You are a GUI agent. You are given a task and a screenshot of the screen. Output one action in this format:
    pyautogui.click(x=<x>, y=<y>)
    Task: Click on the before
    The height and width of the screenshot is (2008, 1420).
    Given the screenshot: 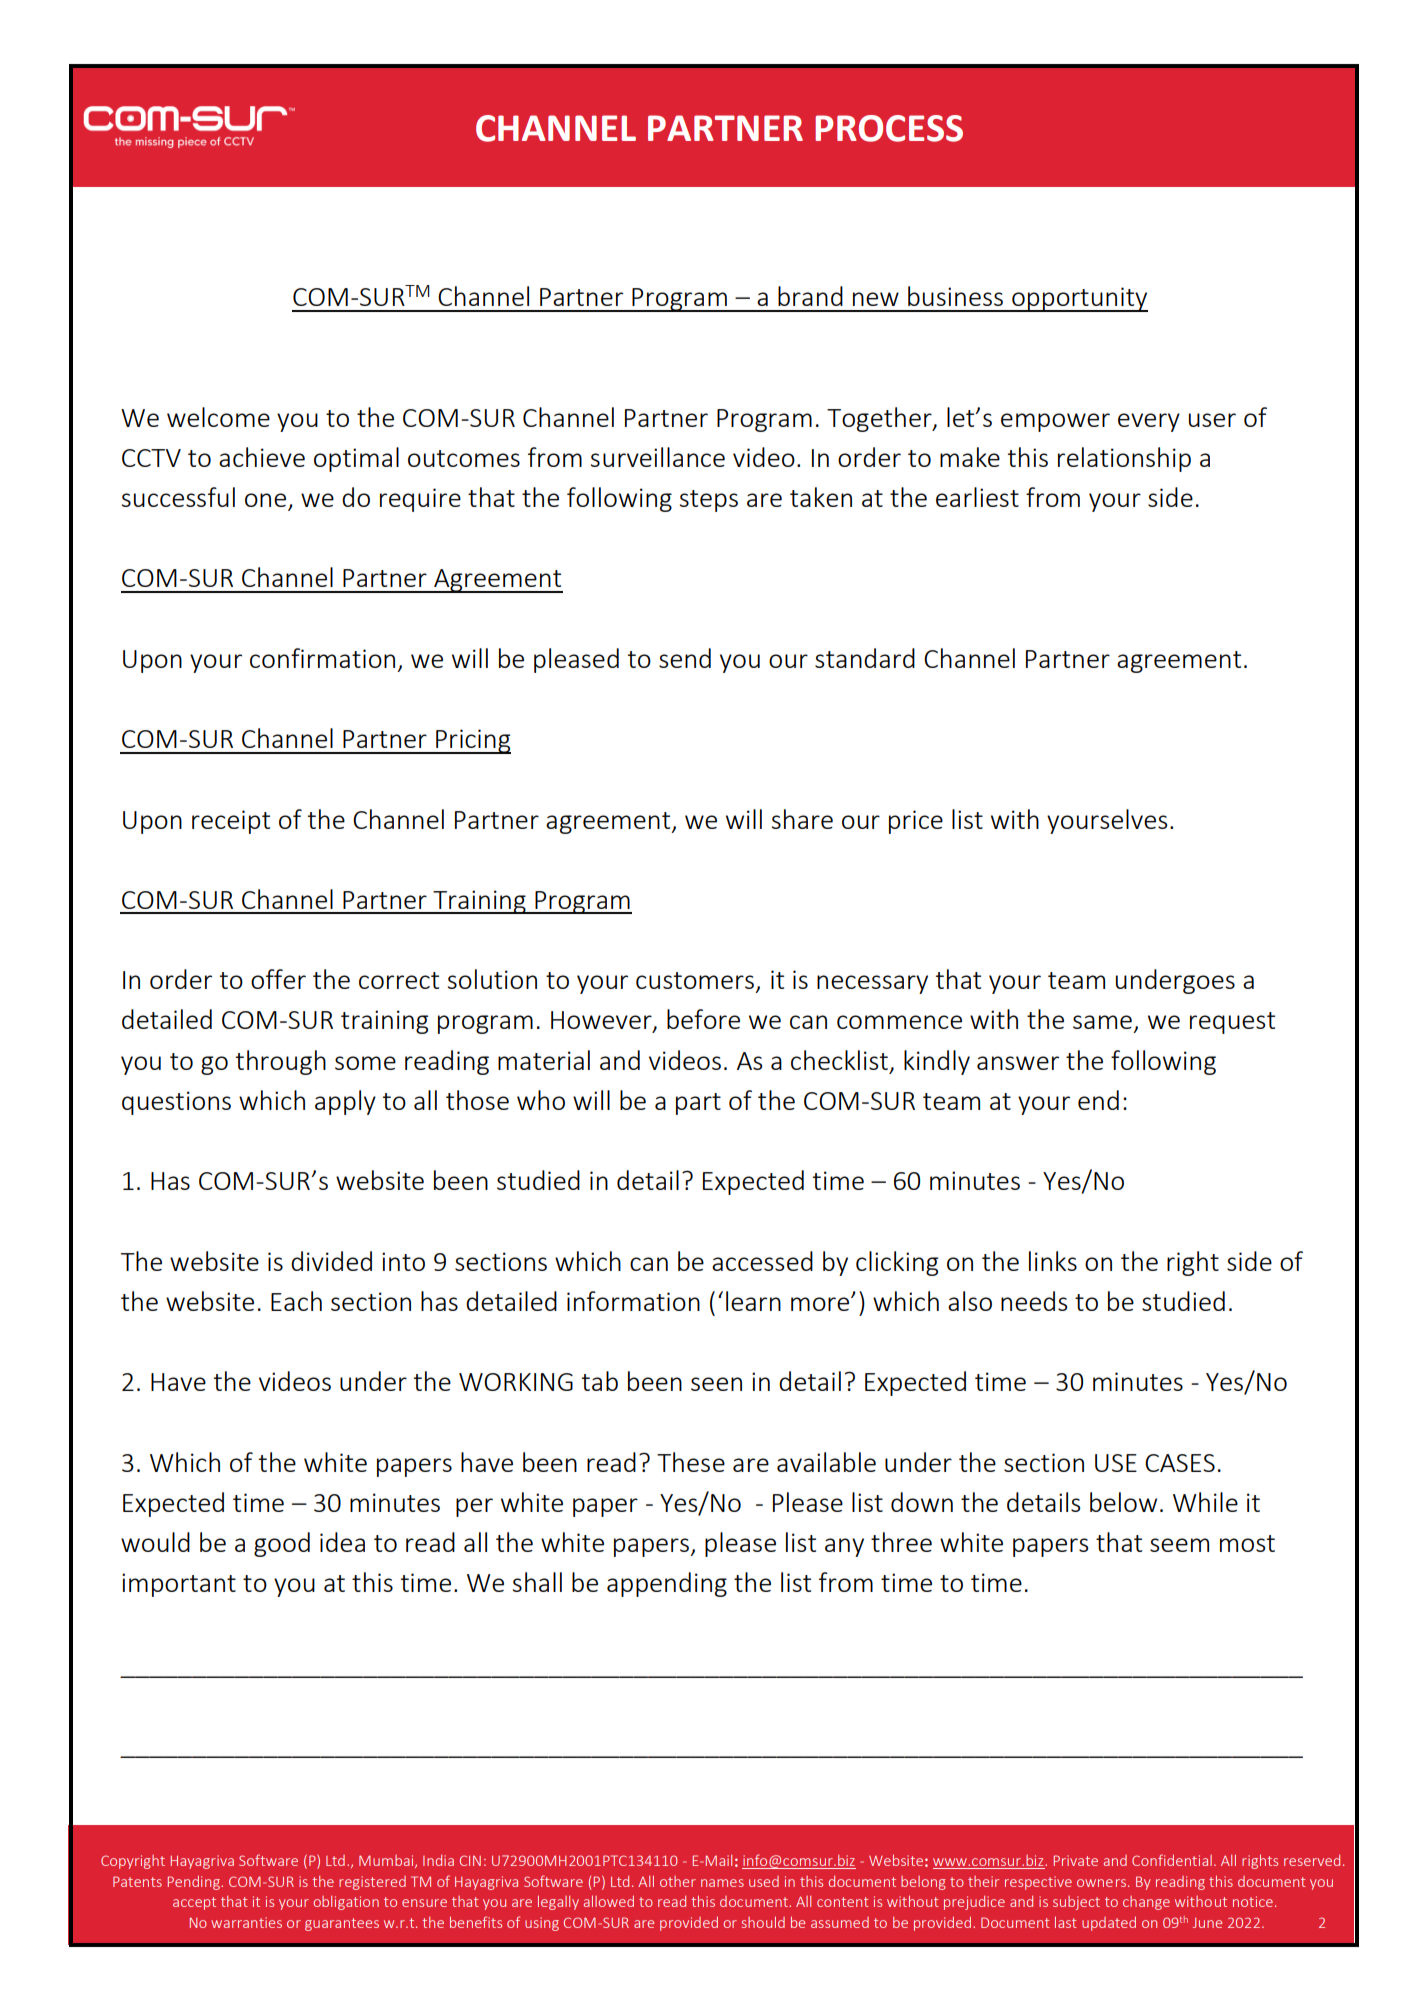 What is the action you would take?
    pyautogui.click(x=703, y=1019)
